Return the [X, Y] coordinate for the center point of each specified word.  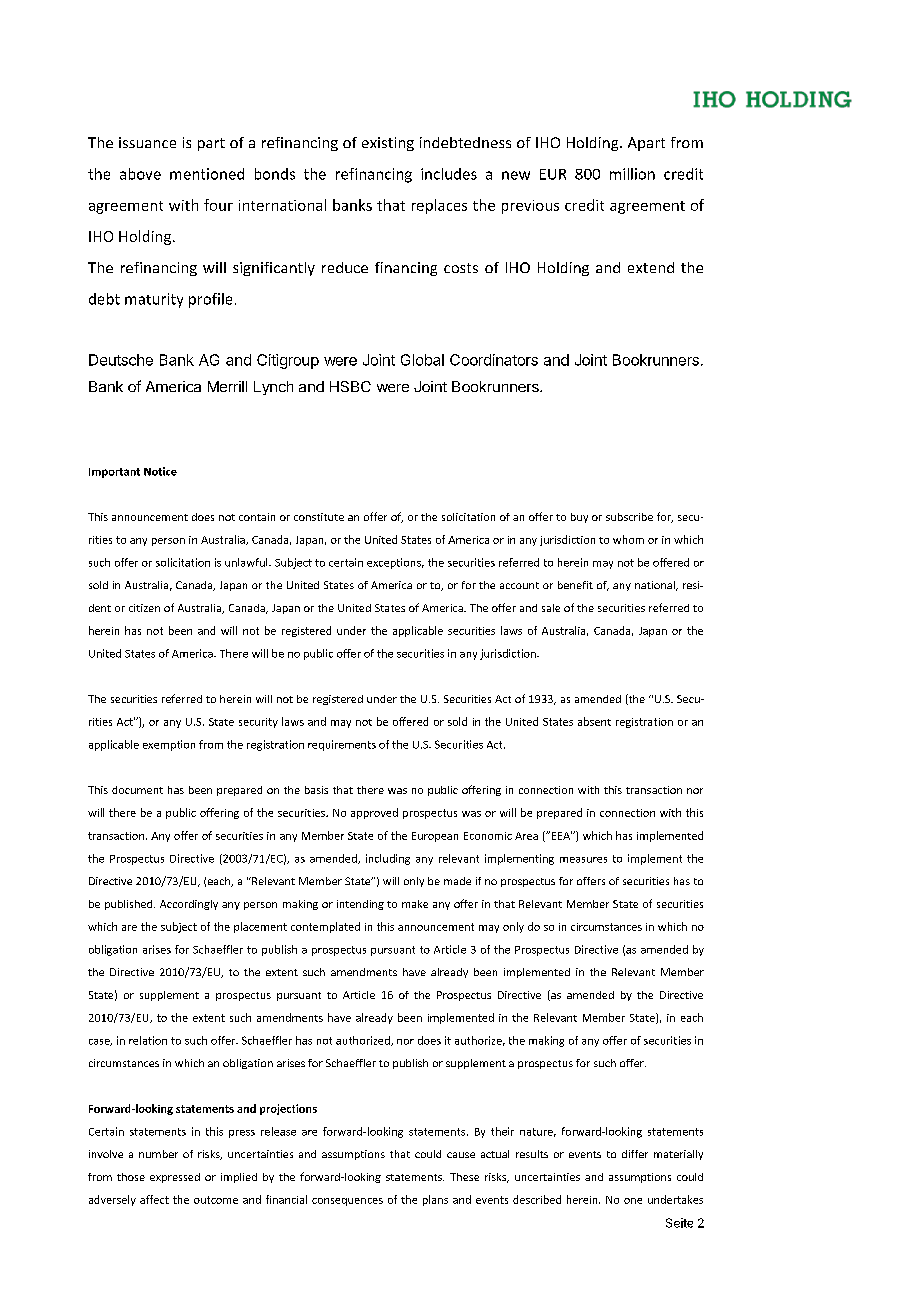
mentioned [207, 174]
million [632, 174]
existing [388, 144]
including [388, 859]
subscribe [629, 517]
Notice [160, 471]
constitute [319, 517]
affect [154, 1199]
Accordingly [189, 905]
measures [583, 860]
